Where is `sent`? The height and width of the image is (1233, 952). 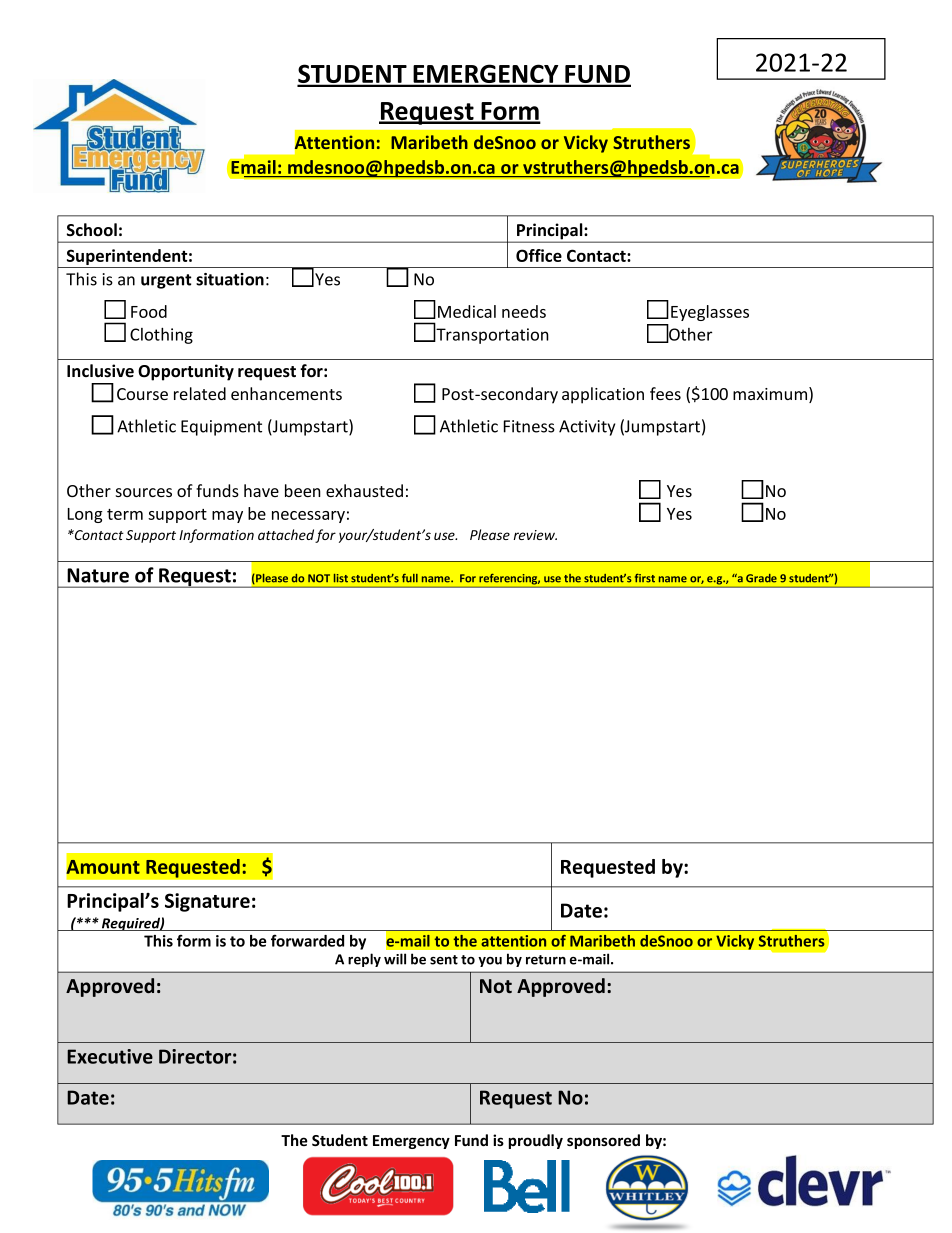
sent is located at coordinates (444, 960).
